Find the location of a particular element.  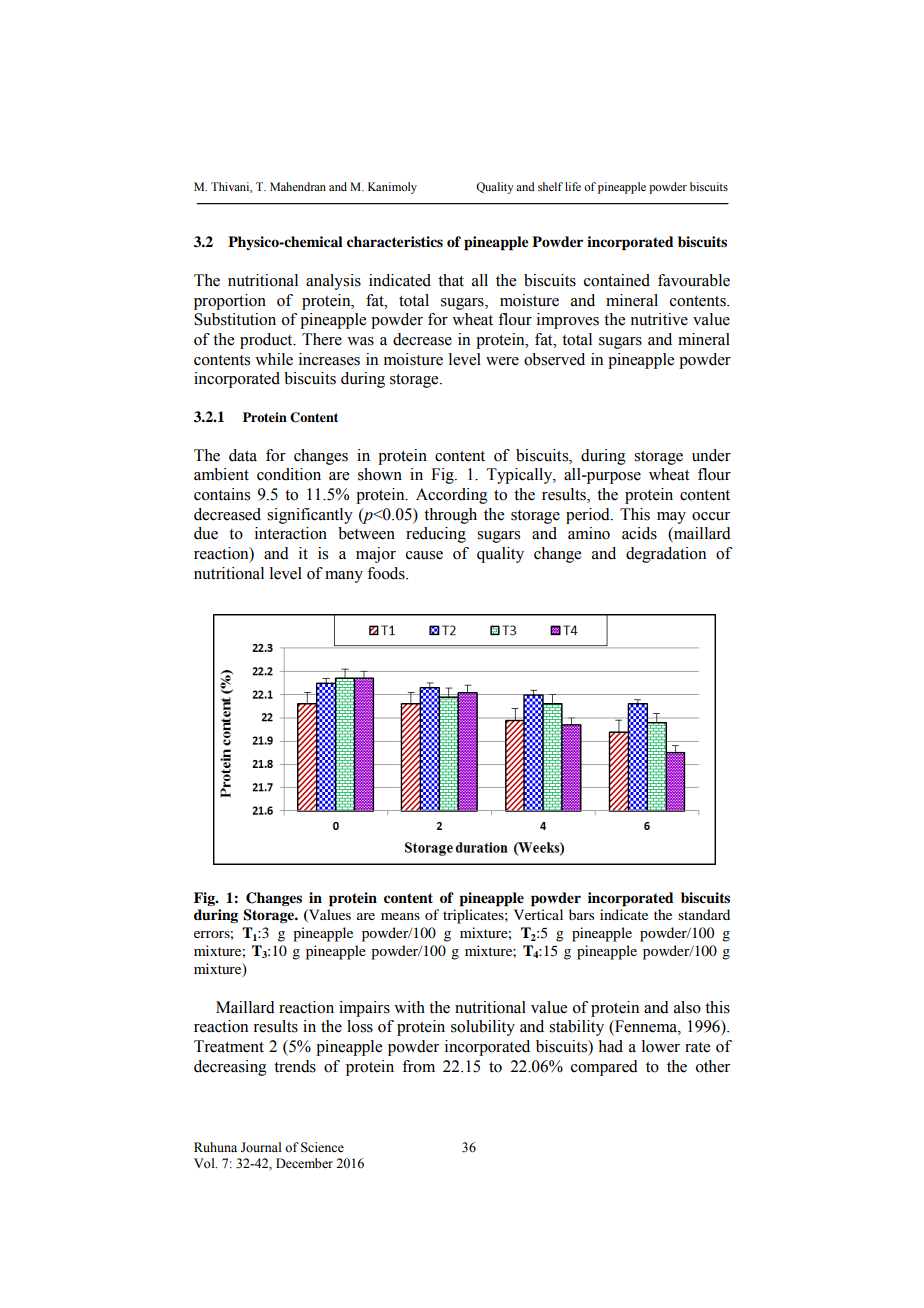

analysis is located at coordinates (333, 282).
